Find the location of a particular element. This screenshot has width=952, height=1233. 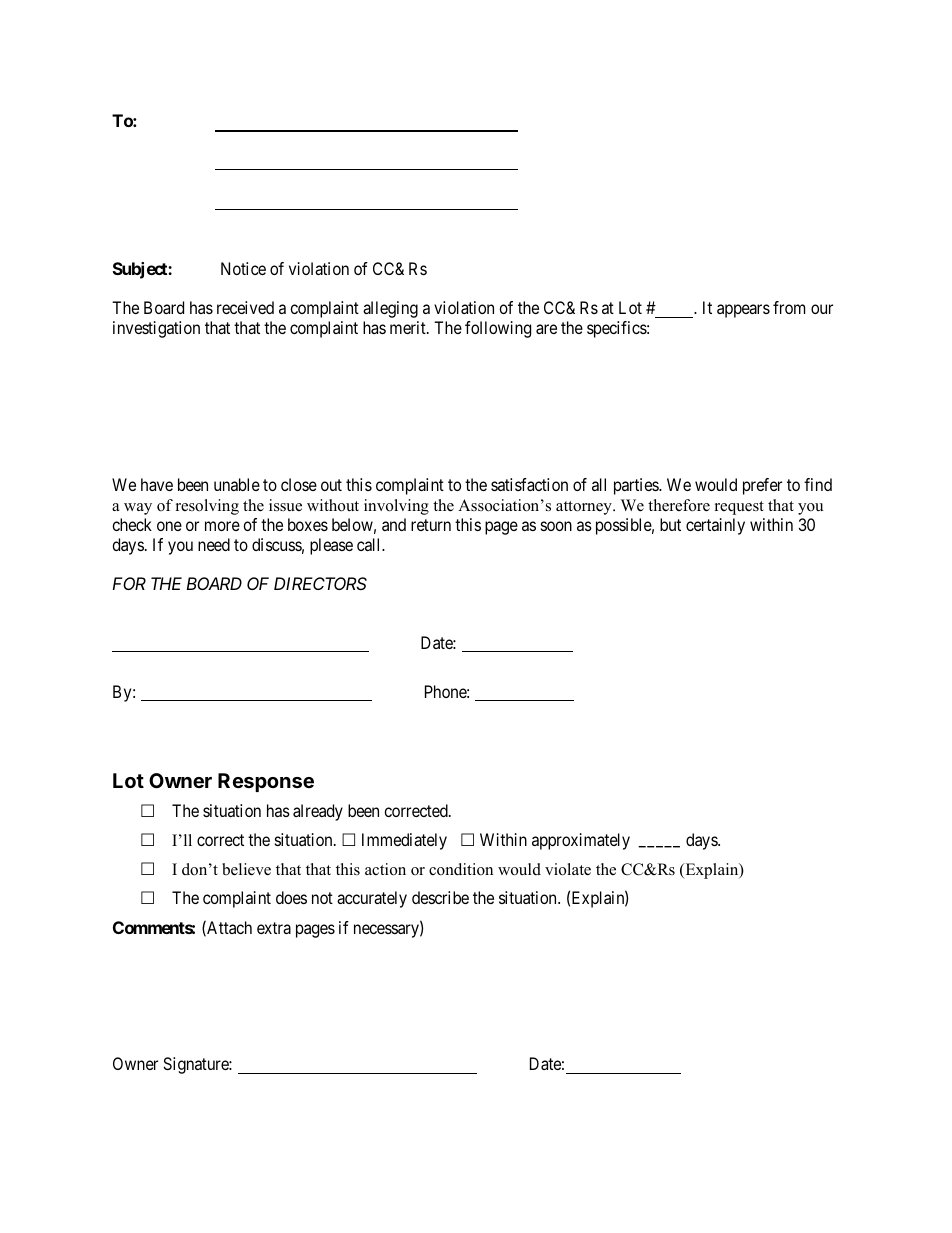

approximately is located at coordinates (581, 841).
